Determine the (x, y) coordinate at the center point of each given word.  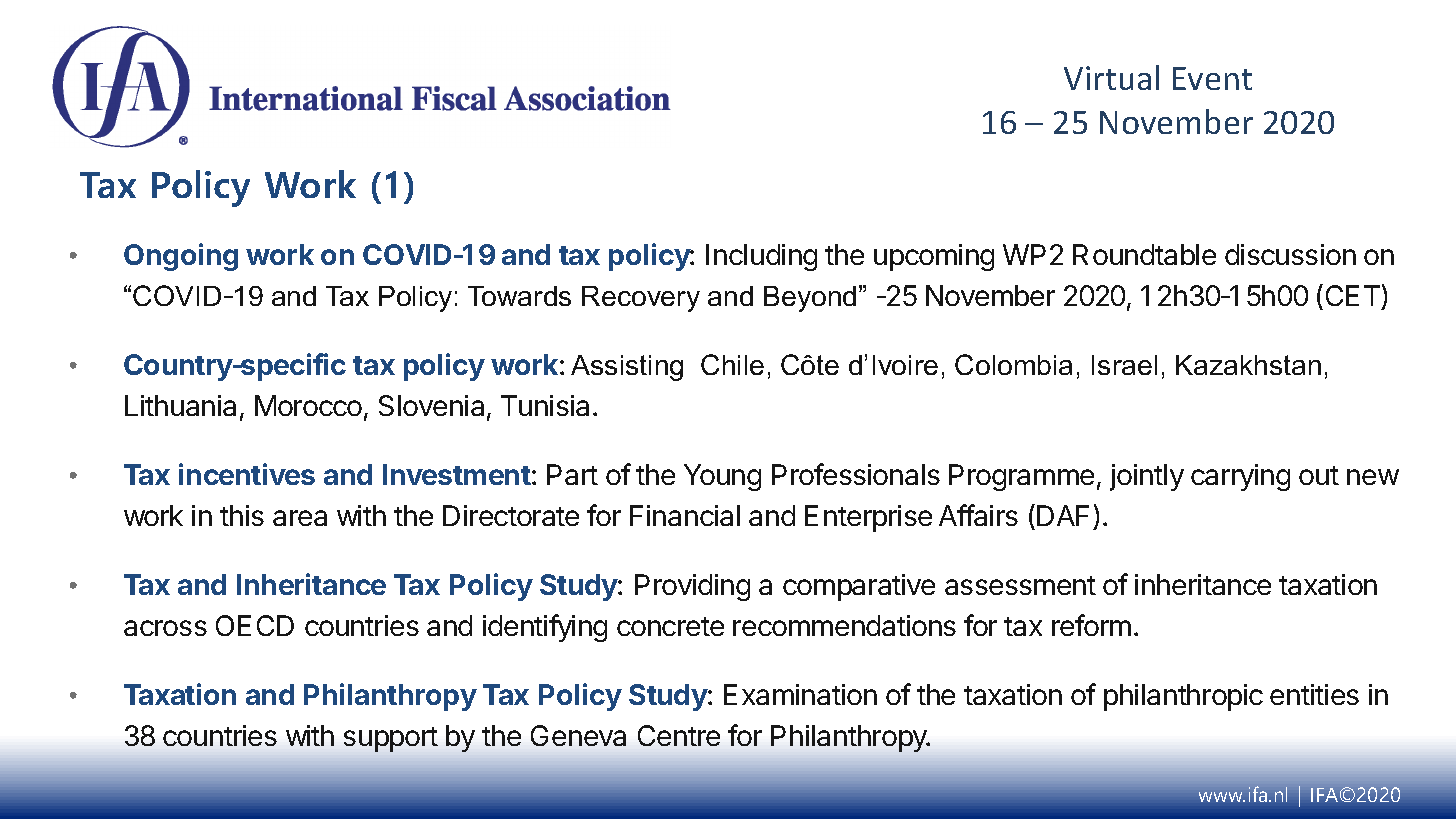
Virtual (1111, 77)
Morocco (308, 405)
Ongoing (181, 257)
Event (1212, 78)
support (391, 739)
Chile (732, 364)
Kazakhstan (1248, 365)
